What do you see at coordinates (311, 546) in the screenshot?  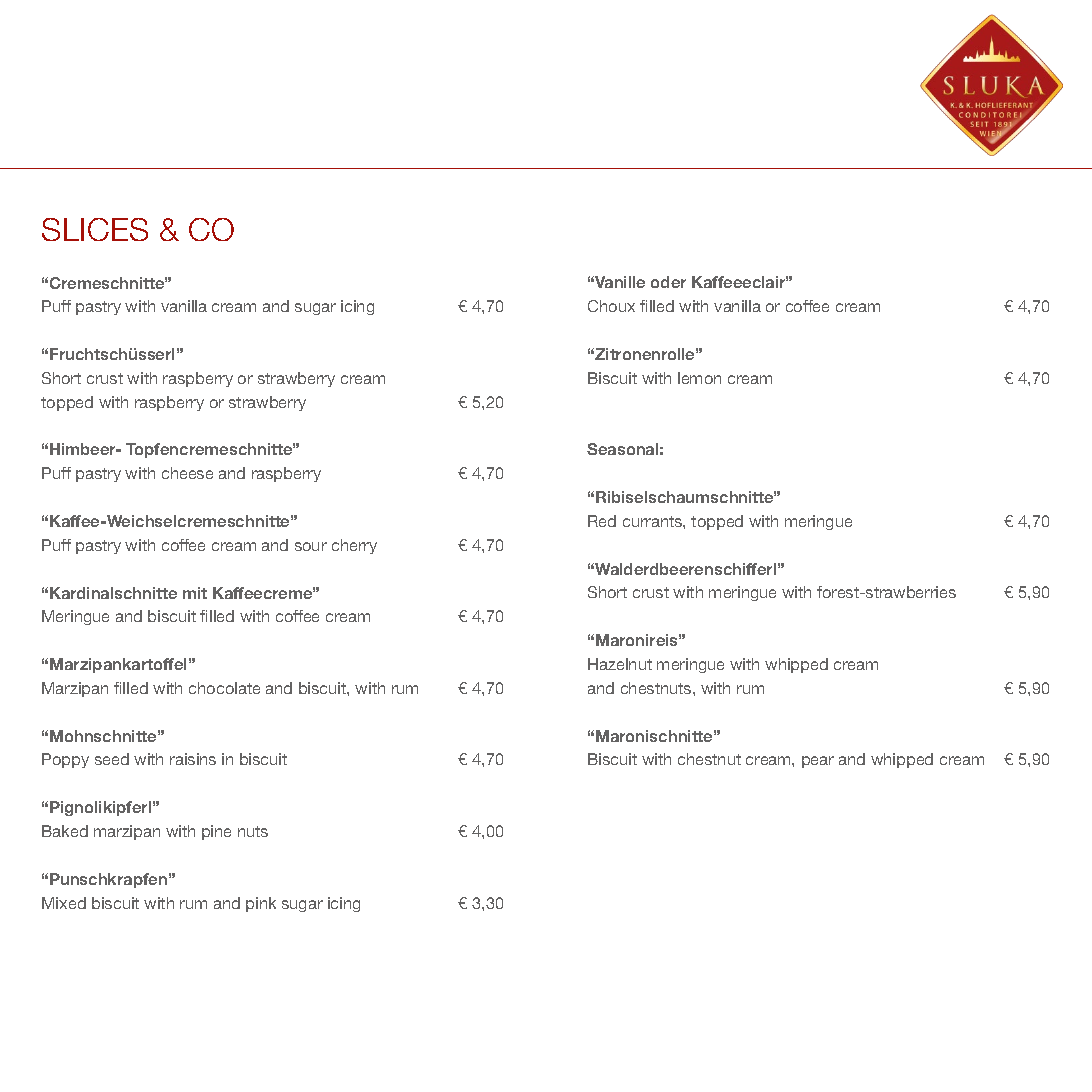 I see `sour` at bounding box center [311, 546].
